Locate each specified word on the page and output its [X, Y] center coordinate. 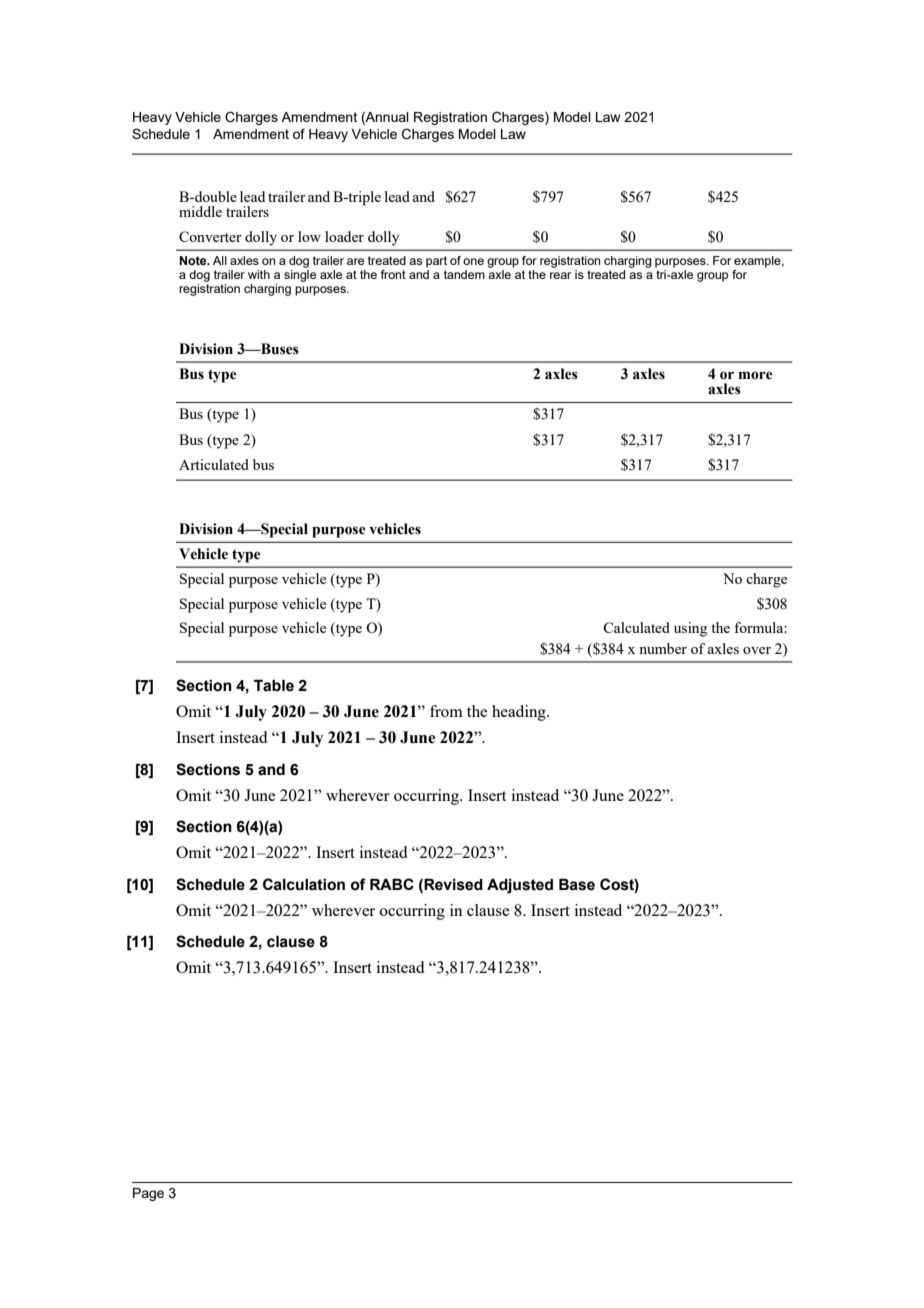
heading [520, 713]
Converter [210, 236]
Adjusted [520, 886]
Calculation [304, 884]
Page [148, 1194]
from [446, 711]
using [690, 629]
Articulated [214, 464]
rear [560, 275]
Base [577, 884]
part [436, 262]
